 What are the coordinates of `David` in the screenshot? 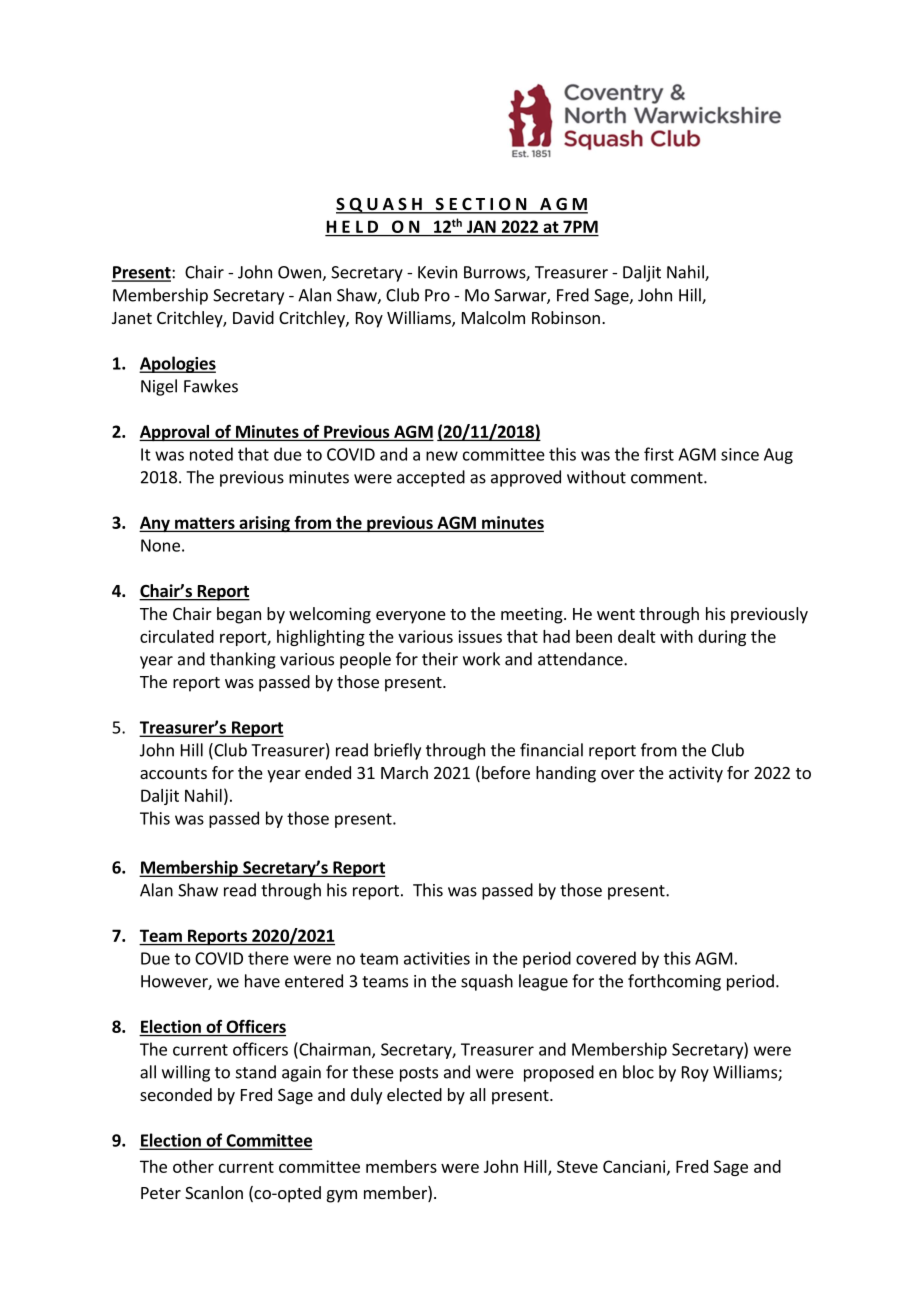 It's located at (253, 317).
